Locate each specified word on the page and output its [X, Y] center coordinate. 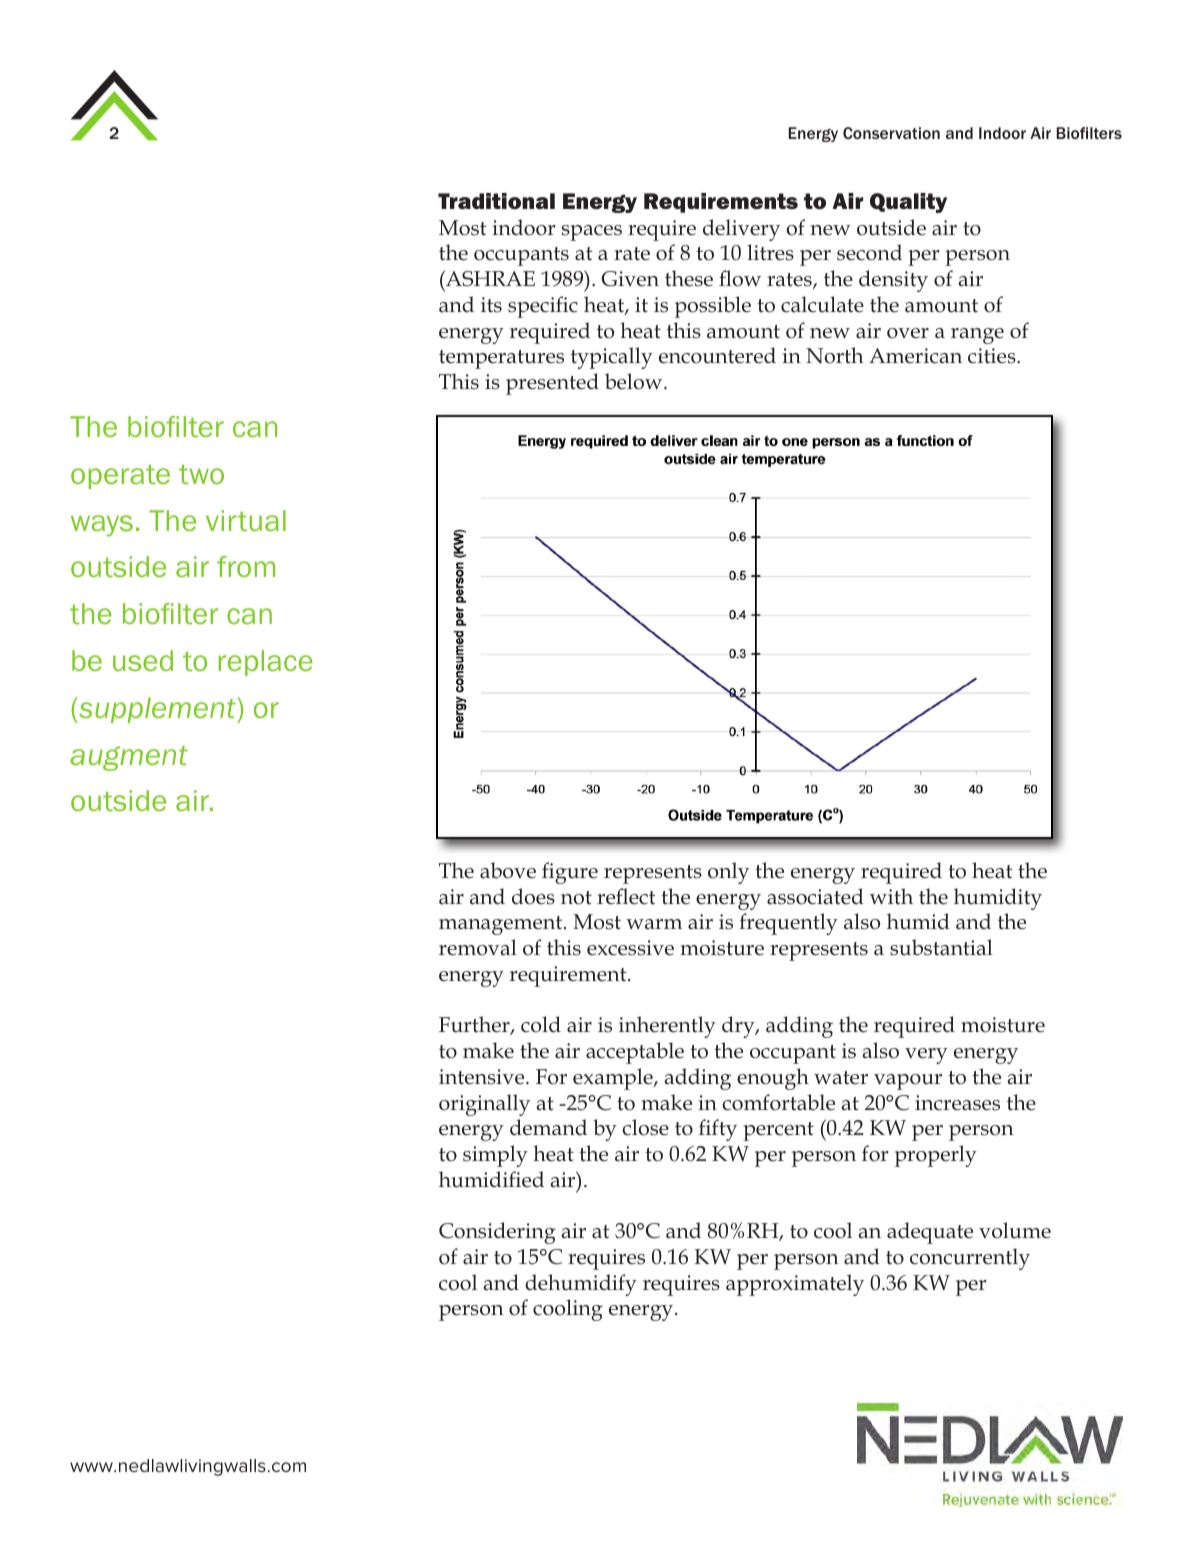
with [891, 896]
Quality [908, 203]
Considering [497, 1233]
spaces [592, 233]
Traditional [496, 201]
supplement [157, 710]
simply [495, 1156]
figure [570, 873]
